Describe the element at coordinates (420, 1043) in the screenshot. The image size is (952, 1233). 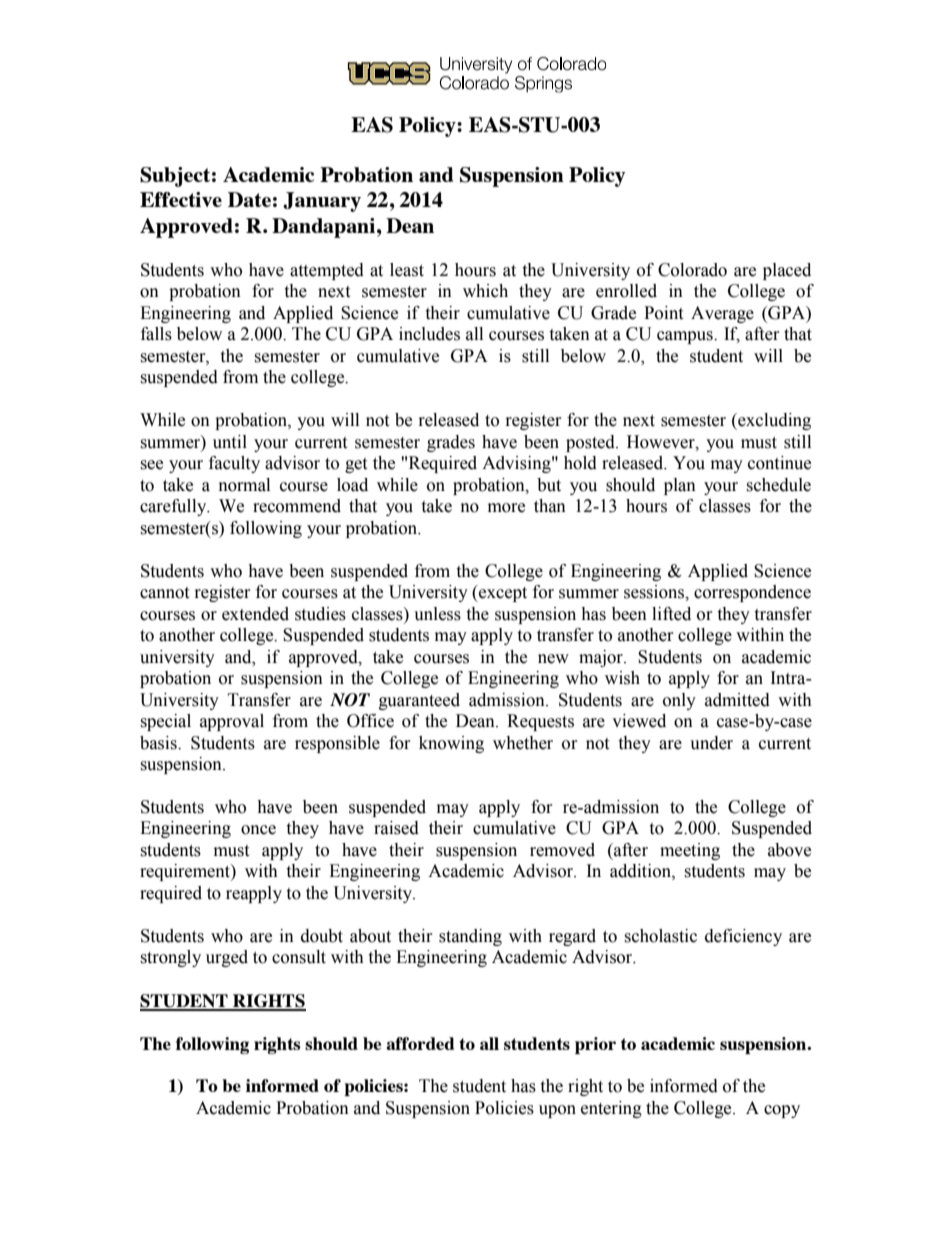
I see `afforded` at that location.
